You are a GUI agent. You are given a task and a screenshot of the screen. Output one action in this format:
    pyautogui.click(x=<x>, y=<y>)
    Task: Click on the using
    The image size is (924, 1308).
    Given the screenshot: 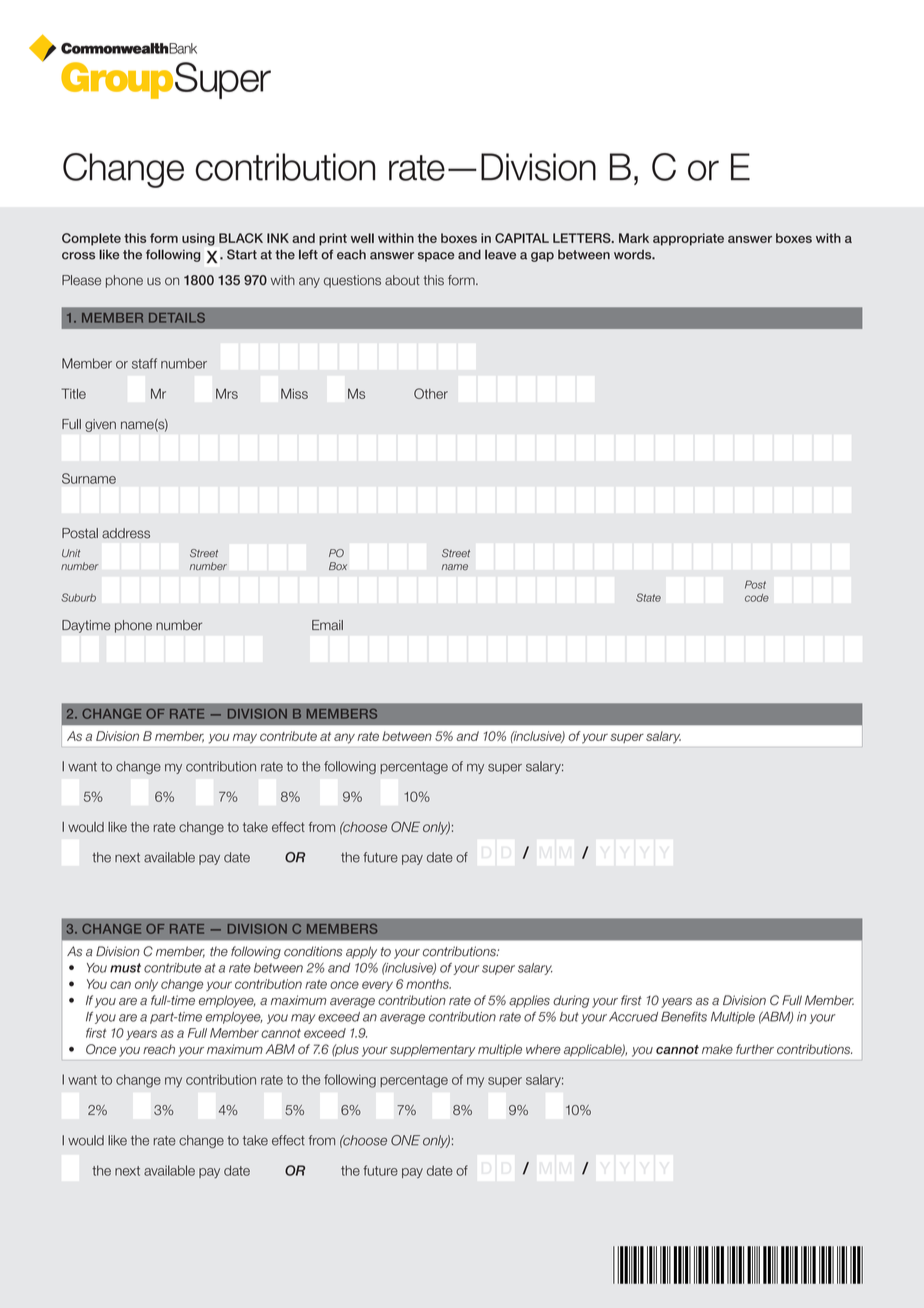 What is the action you would take?
    pyautogui.click(x=198, y=239)
